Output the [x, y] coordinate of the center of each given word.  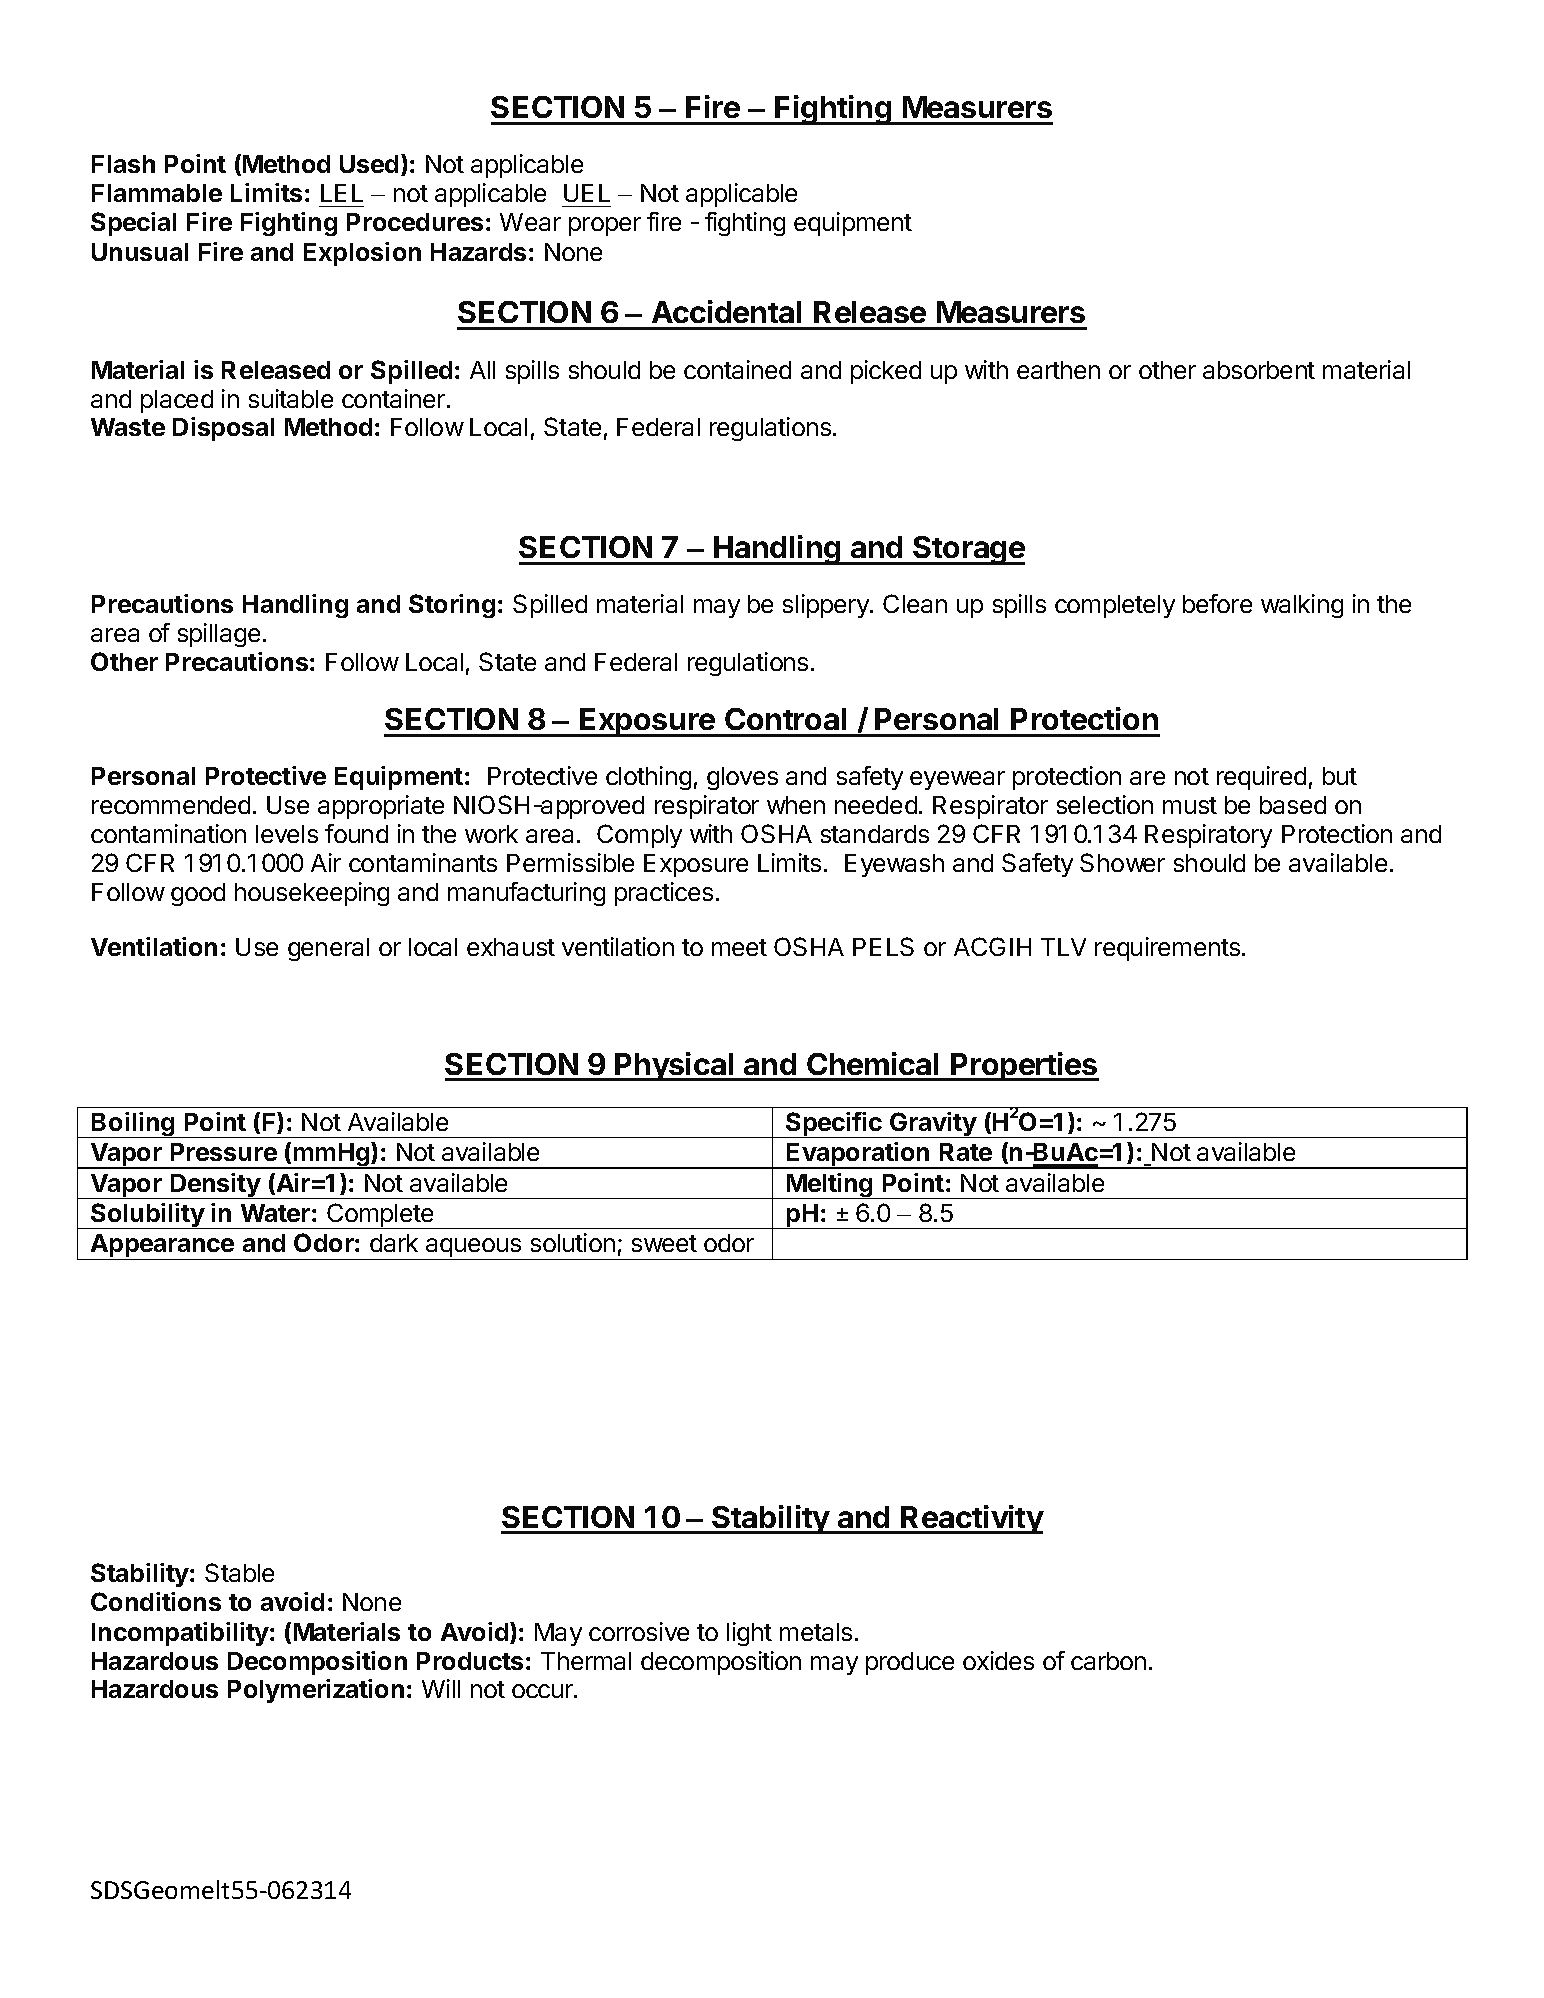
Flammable [157, 193]
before [1217, 603]
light [749, 1634]
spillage [219, 635]
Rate [966, 1152]
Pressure [224, 1152]
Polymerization [316, 1691]
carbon [1108, 1661]
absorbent [1259, 370]
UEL [587, 193]
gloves [742, 778]
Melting [830, 1186]
